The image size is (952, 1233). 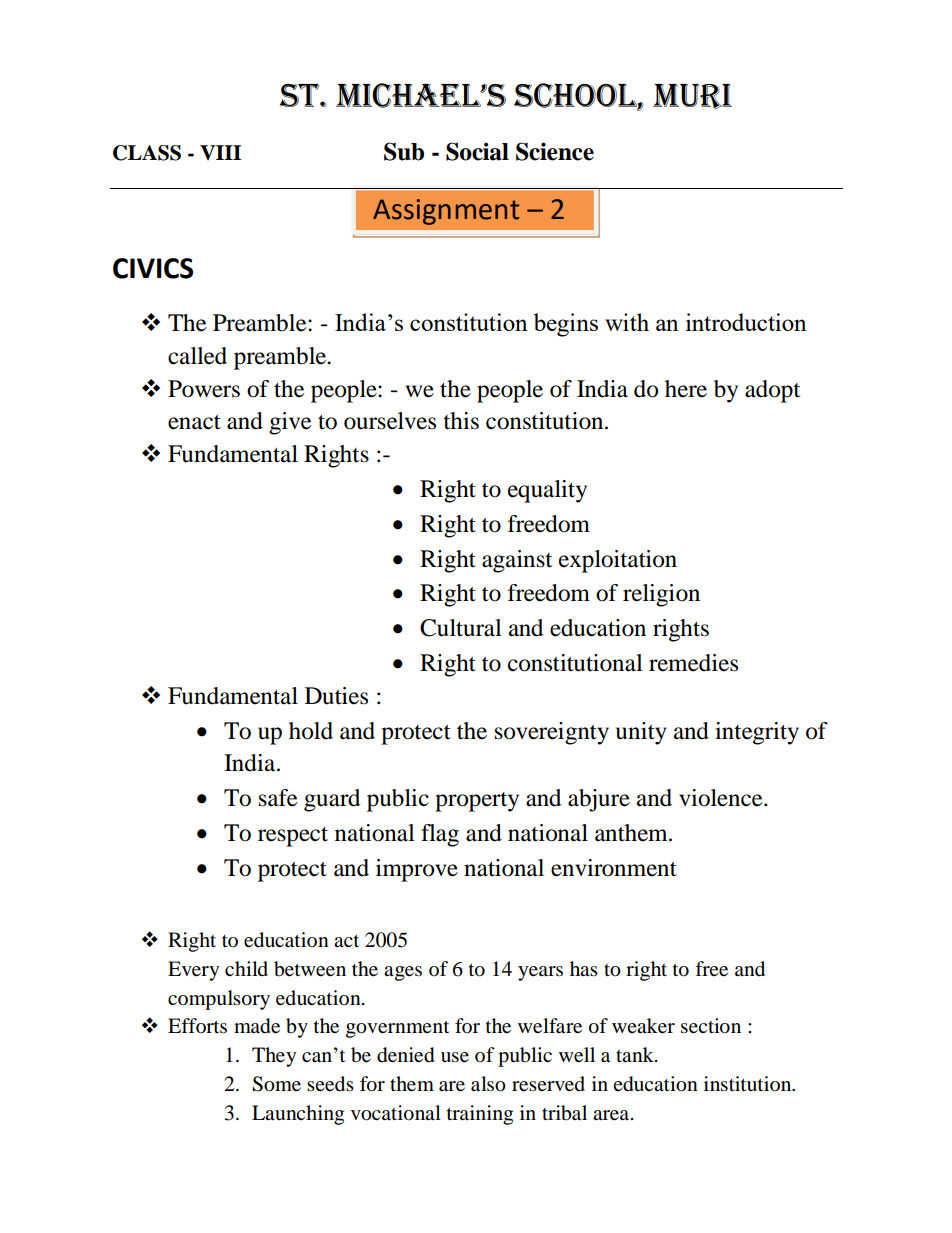 I want to click on environment, so click(x=614, y=868).
